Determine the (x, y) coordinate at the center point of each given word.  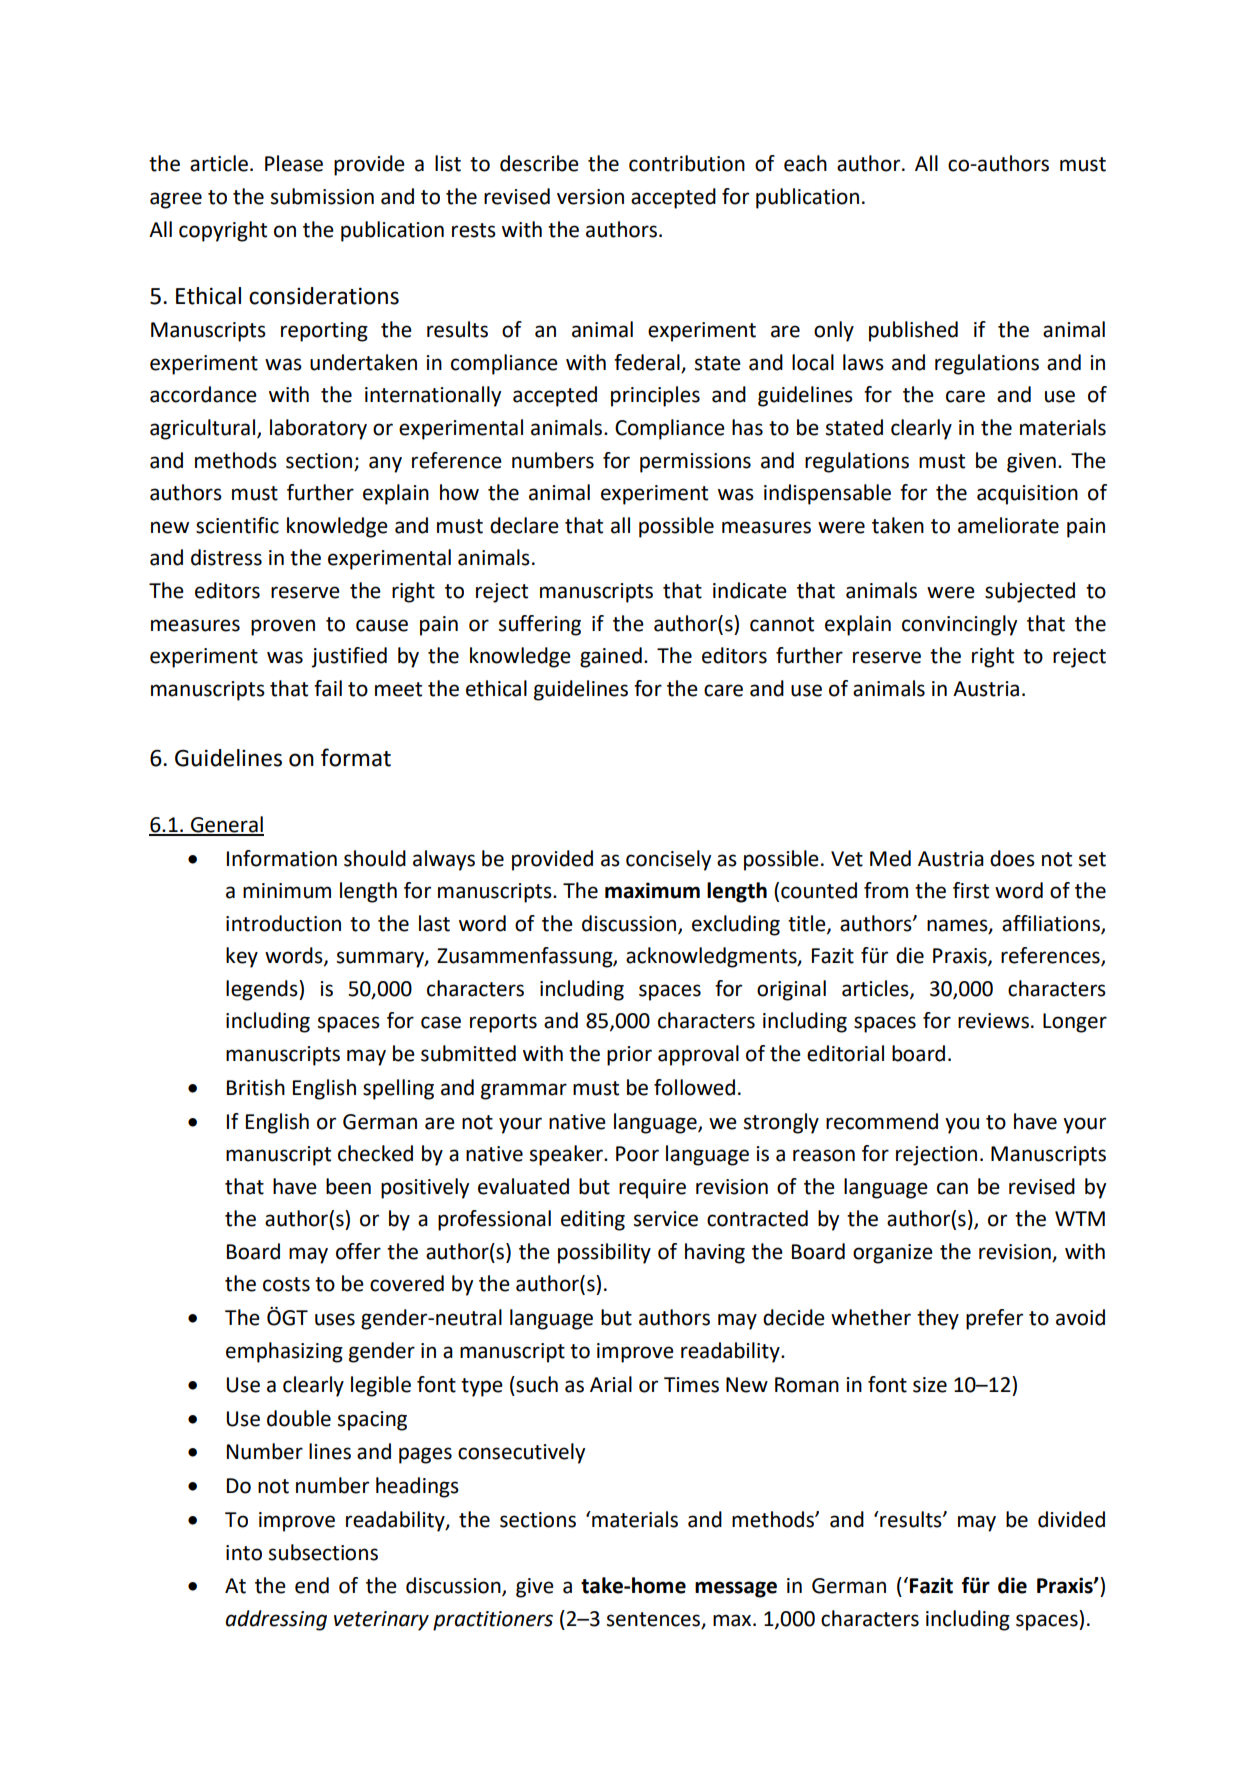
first (971, 890)
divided (1071, 1519)
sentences (654, 1620)
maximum (652, 890)
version (590, 197)
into (244, 1553)
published (913, 331)
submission (322, 196)
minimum (287, 891)
